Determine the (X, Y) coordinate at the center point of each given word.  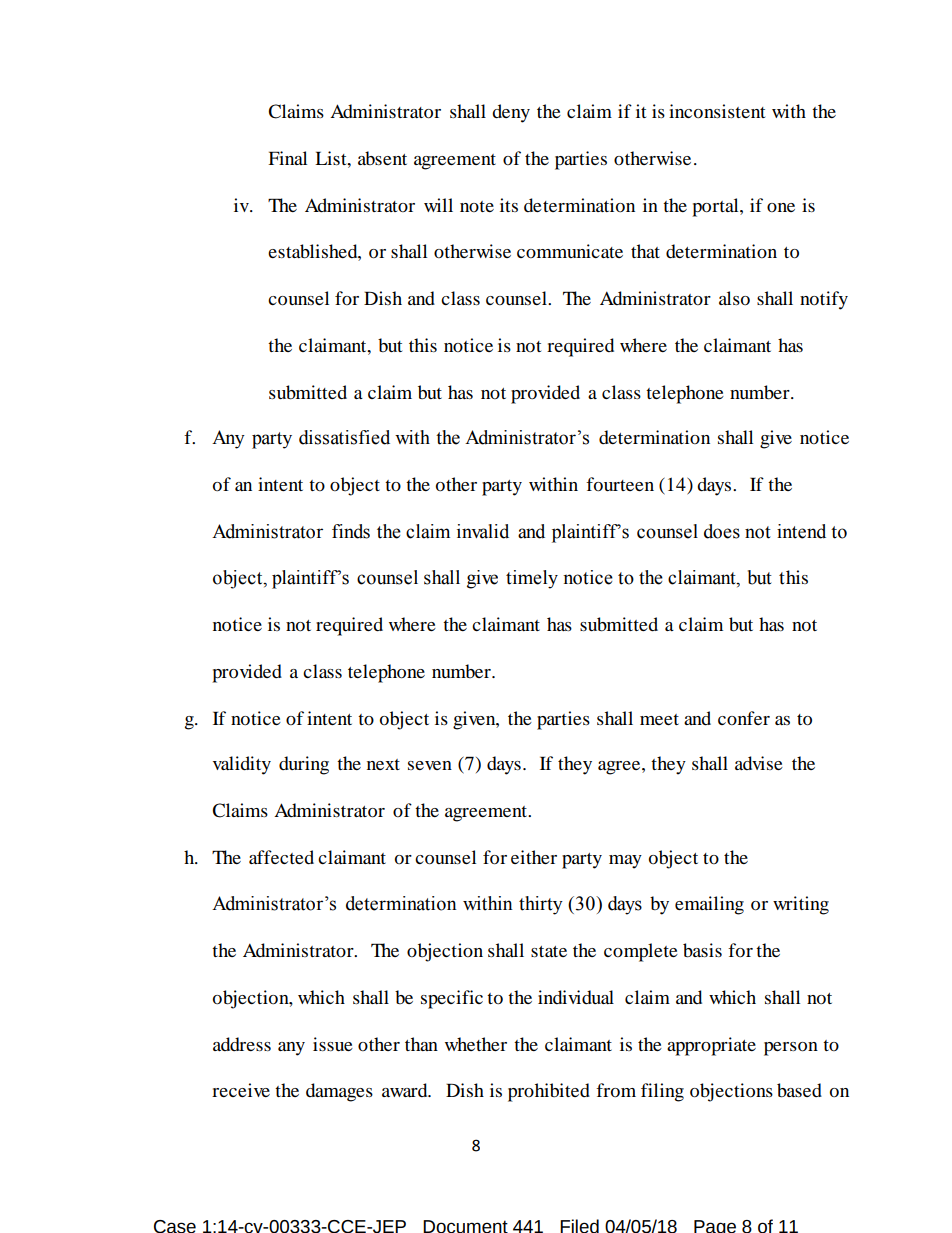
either (534, 857)
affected (281, 857)
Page (715, 1226)
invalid (483, 531)
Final (287, 158)
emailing (709, 905)
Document (465, 1226)
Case (175, 1226)
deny (511, 113)
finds (351, 531)
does (722, 531)
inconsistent (717, 111)
